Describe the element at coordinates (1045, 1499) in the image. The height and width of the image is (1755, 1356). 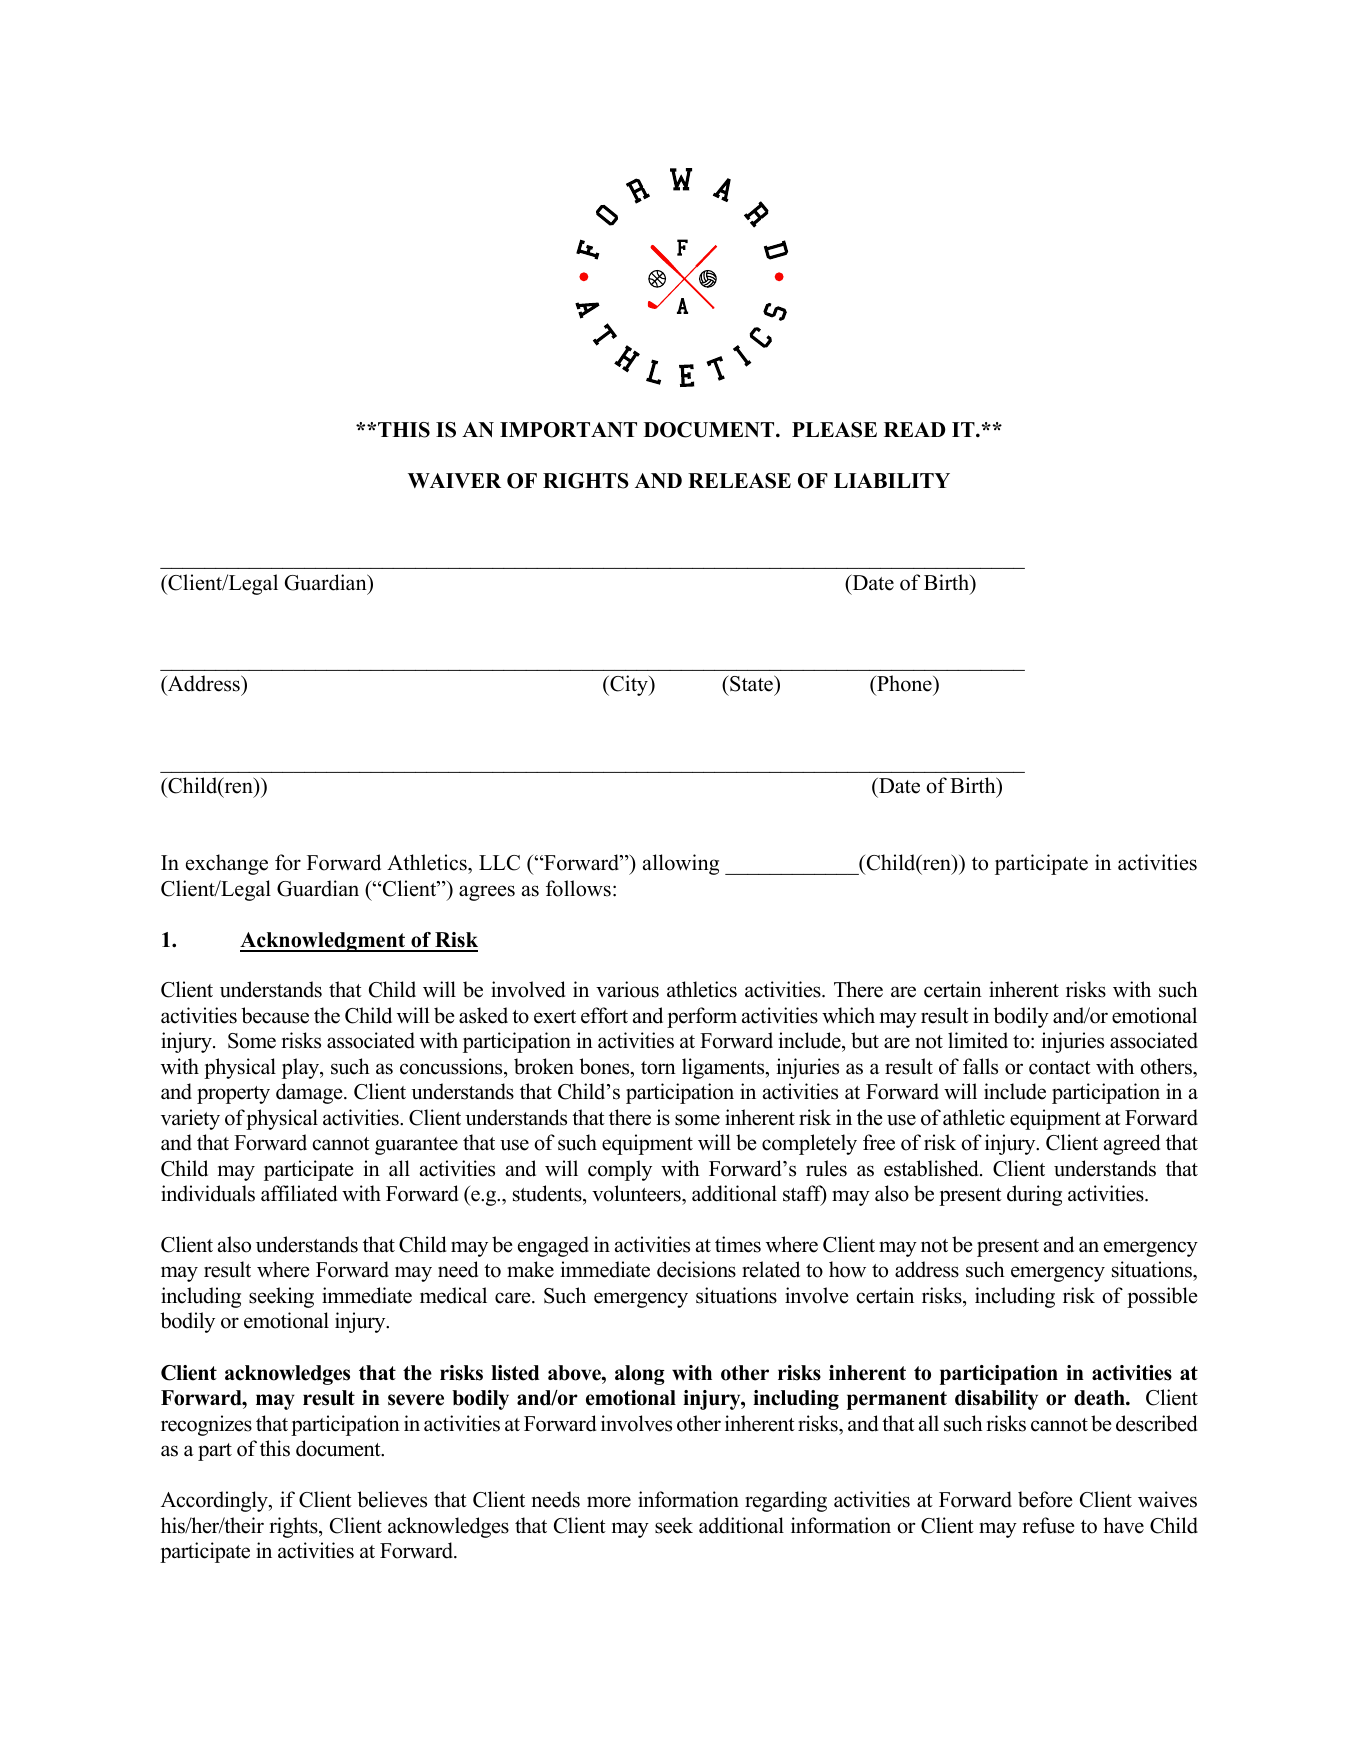
I see `before` at that location.
